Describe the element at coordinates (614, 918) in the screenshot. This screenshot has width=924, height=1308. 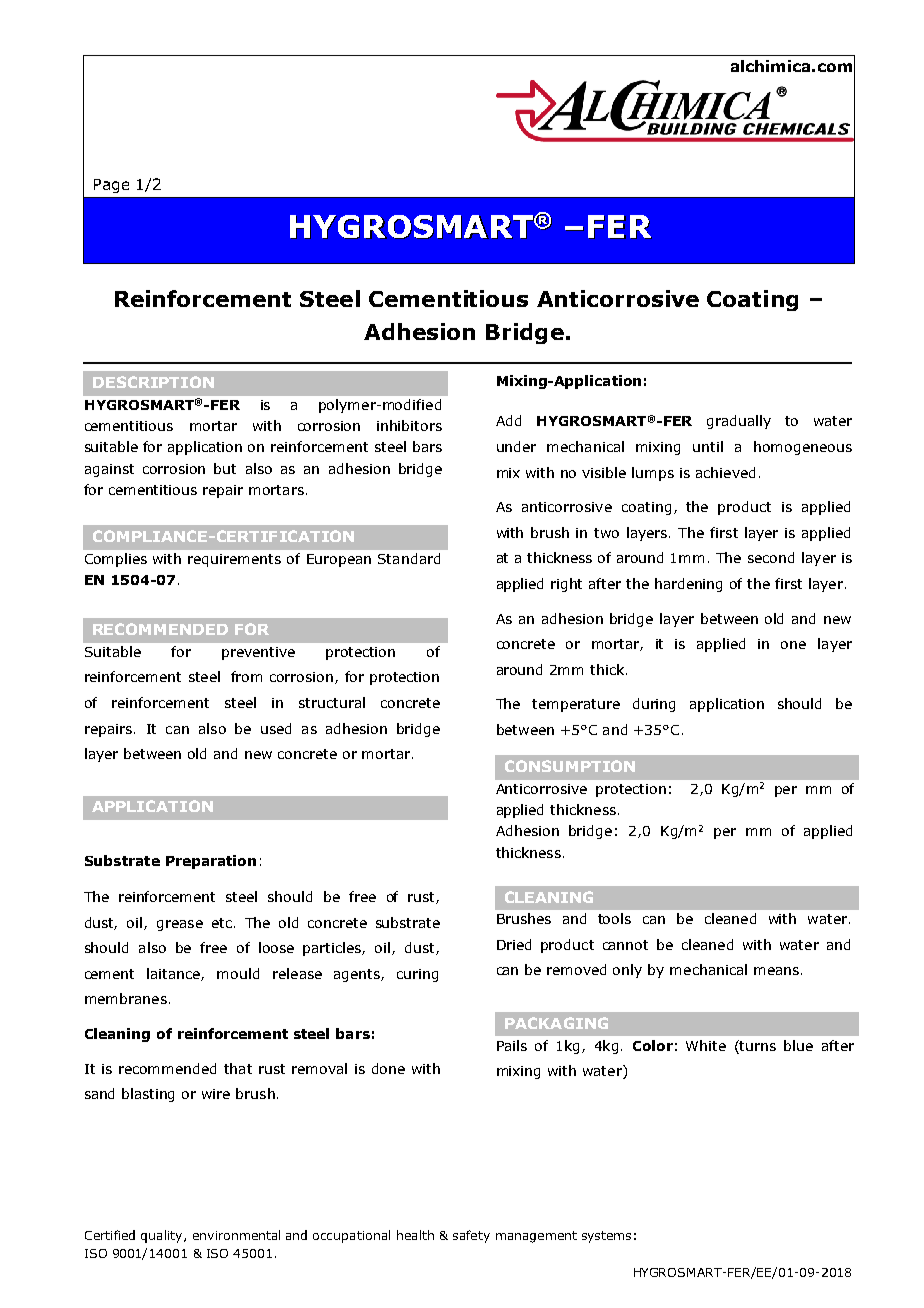
I see `tools` at that location.
